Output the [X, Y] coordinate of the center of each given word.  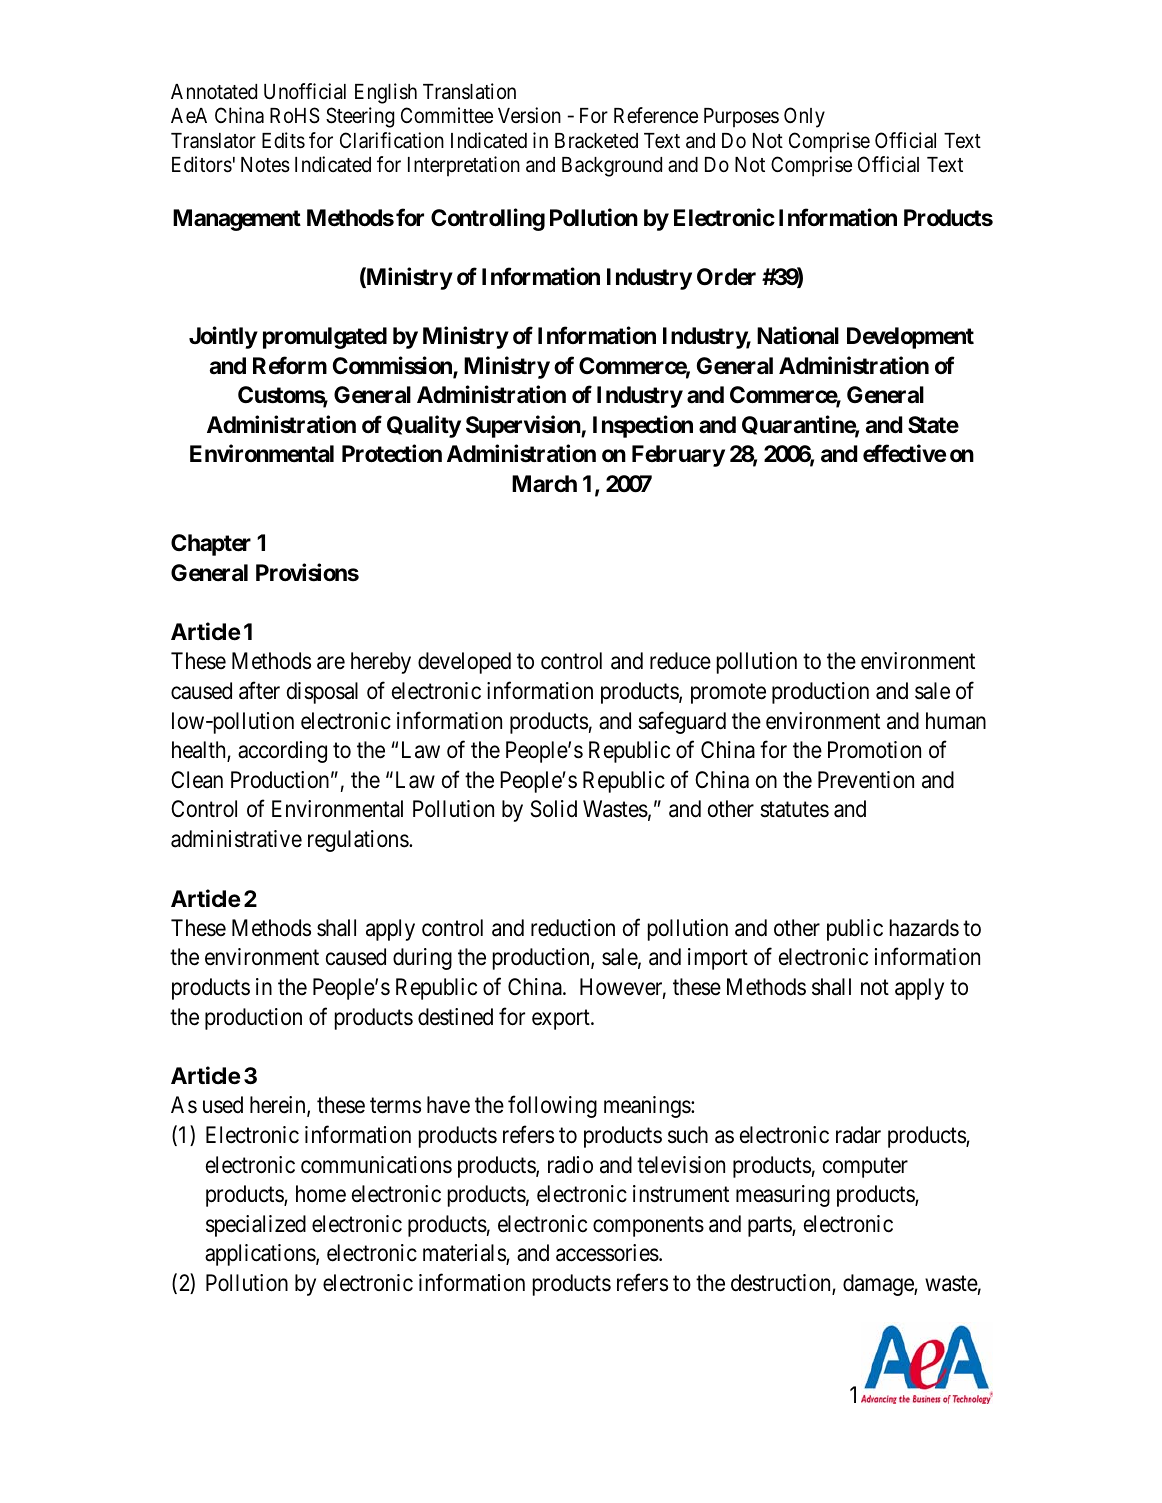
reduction [573, 928]
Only [804, 117]
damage [879, 1285]
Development [910, 338]
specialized [256, 1226]
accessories [607, 1253]
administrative [236, 839]
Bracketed [596, 141]
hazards [924, 928]
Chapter [211, 545]
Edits [283, 140]
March [544, 484]
